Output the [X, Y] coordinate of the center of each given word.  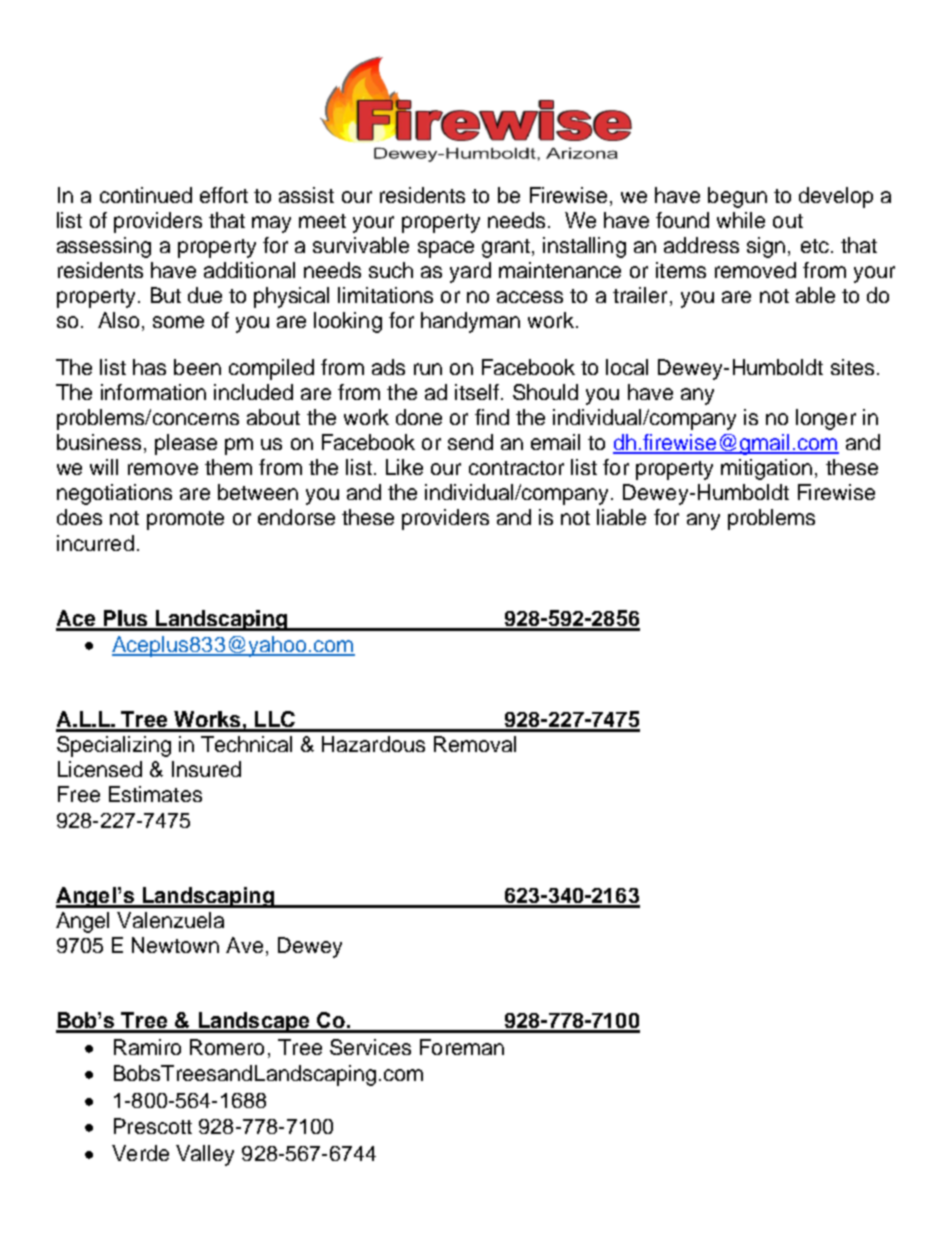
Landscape [254, 1022]
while [741, 220]
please [186, 444]
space [446, 249]
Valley [205, 1155]
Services [370, 1047]
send [470, 442]
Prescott [153, 1126]
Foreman [462, 1047]
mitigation [766, 469]
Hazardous [373, 744]
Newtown [175, 945]
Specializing [114, 746]
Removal [475, 744]
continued [146, 195]
